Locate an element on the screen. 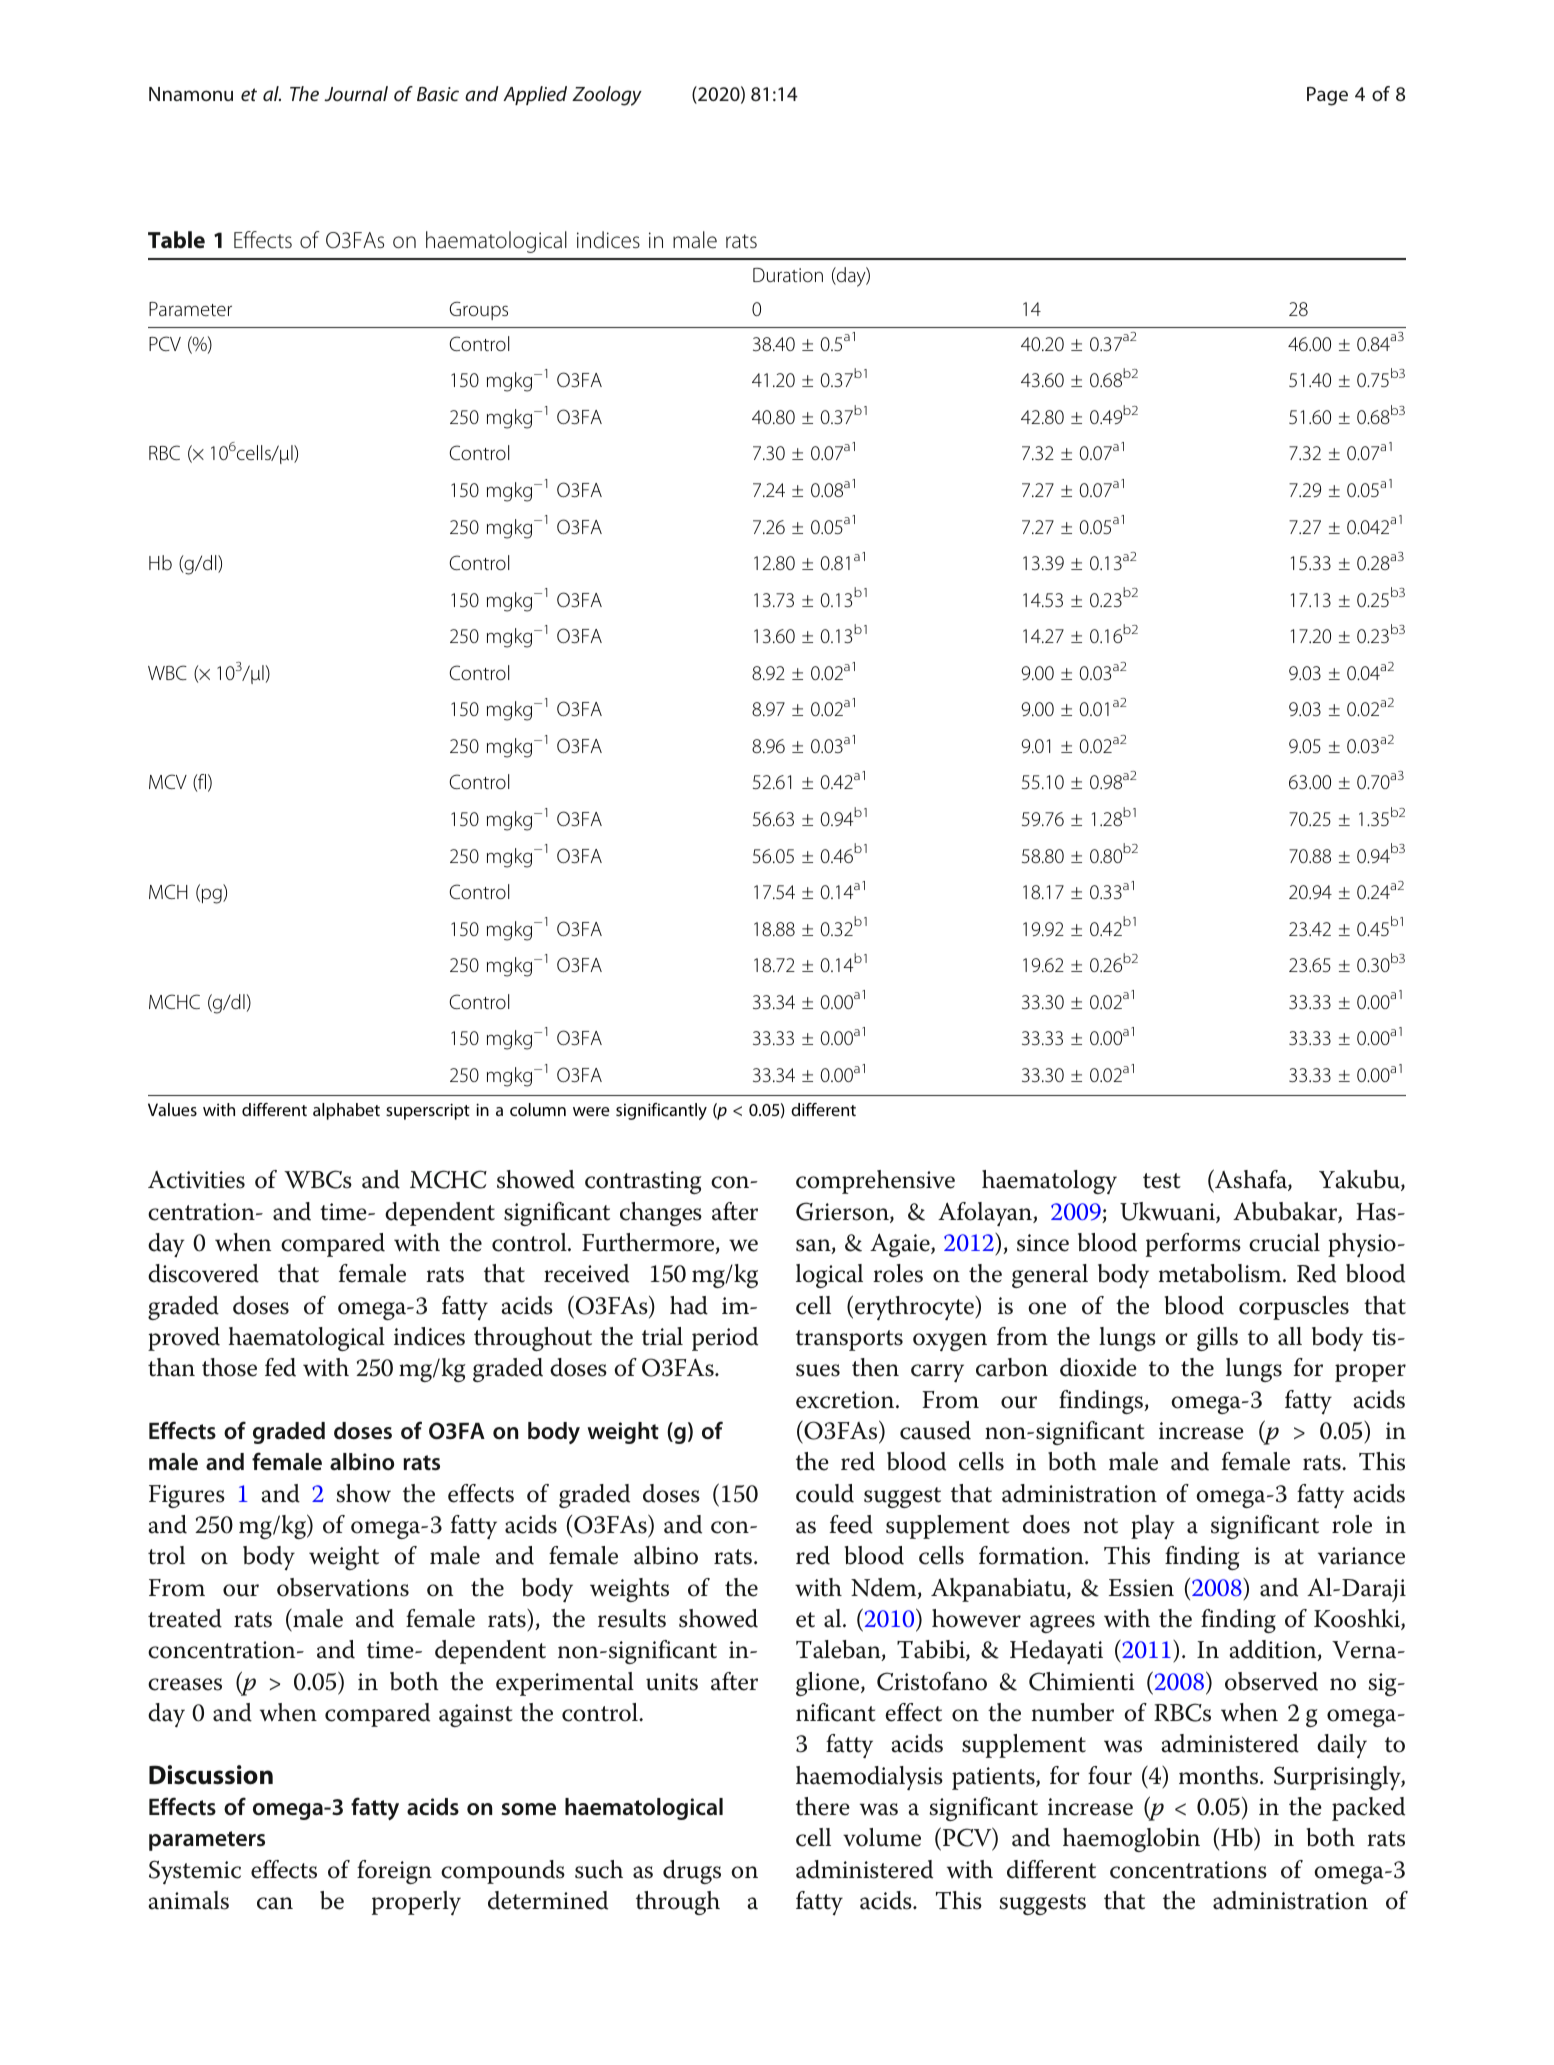 The image size is (1554, 2065). Page is located at coordinates (1327, 96).
